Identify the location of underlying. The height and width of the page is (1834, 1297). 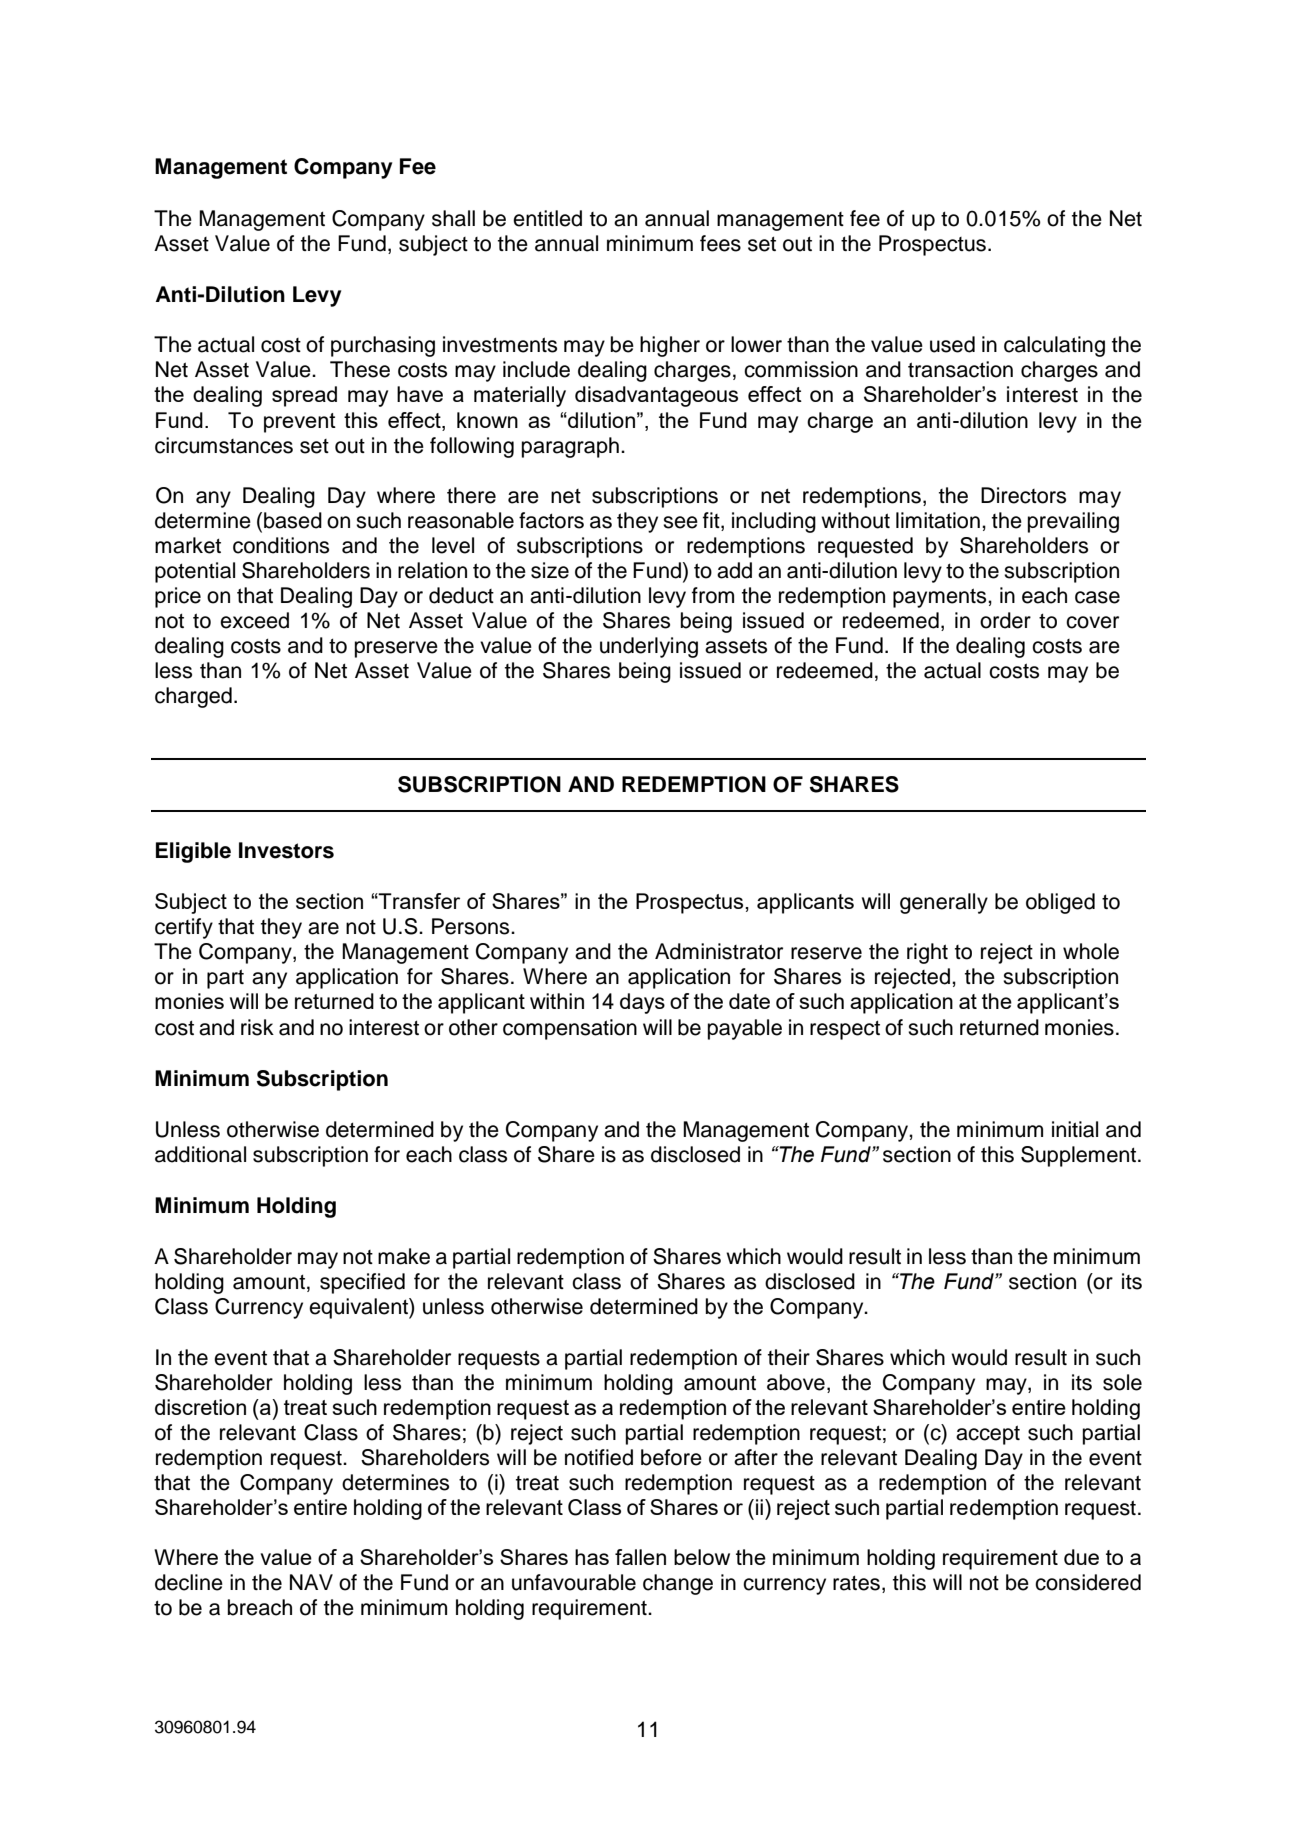
(649, 647).
